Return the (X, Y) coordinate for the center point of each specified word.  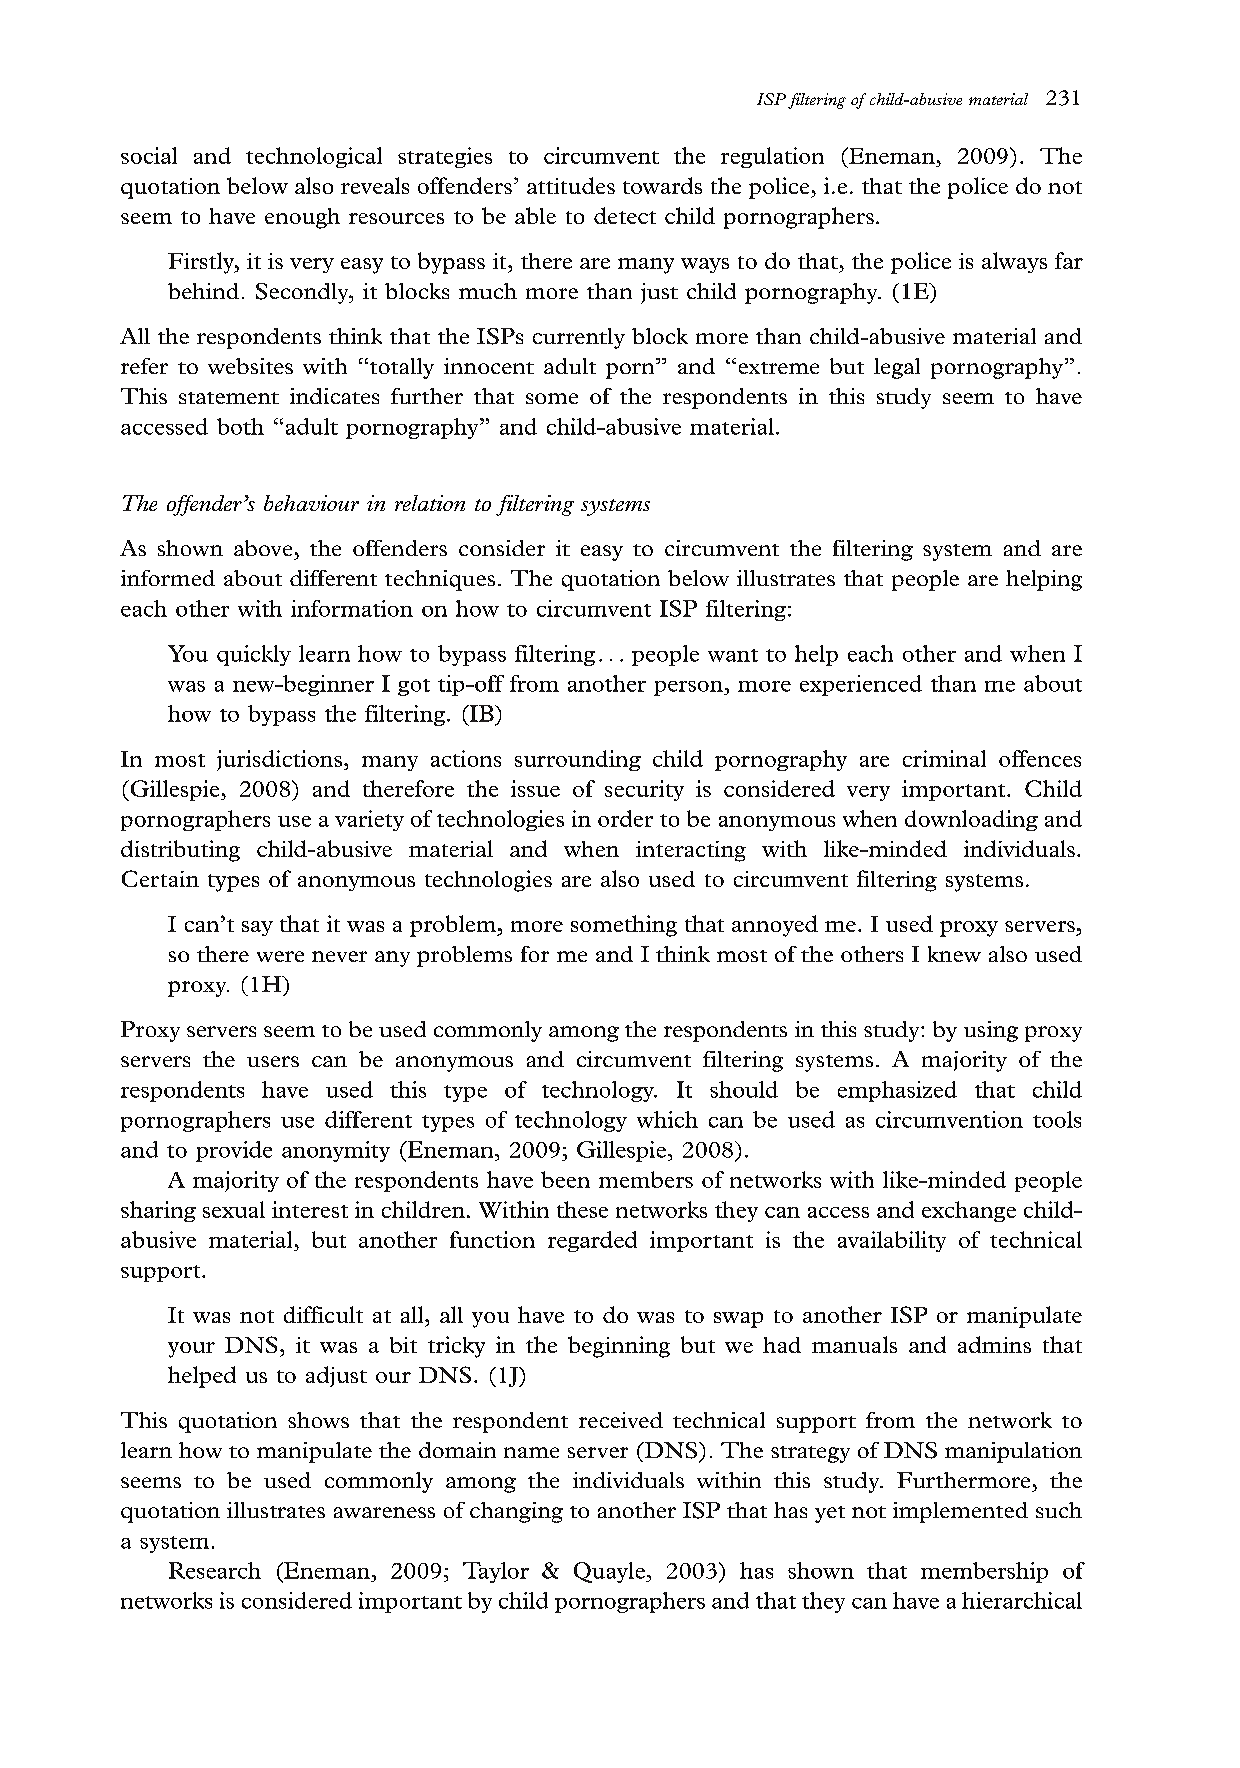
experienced (861, 685)
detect (625, 215)
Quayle (610, 1572)
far (1069, 260)
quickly (254, 655)
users (273, 1061)
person (689, 688)
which (667, 1119)
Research (215, 1570)
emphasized (897, 1091)
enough (302, 218)
